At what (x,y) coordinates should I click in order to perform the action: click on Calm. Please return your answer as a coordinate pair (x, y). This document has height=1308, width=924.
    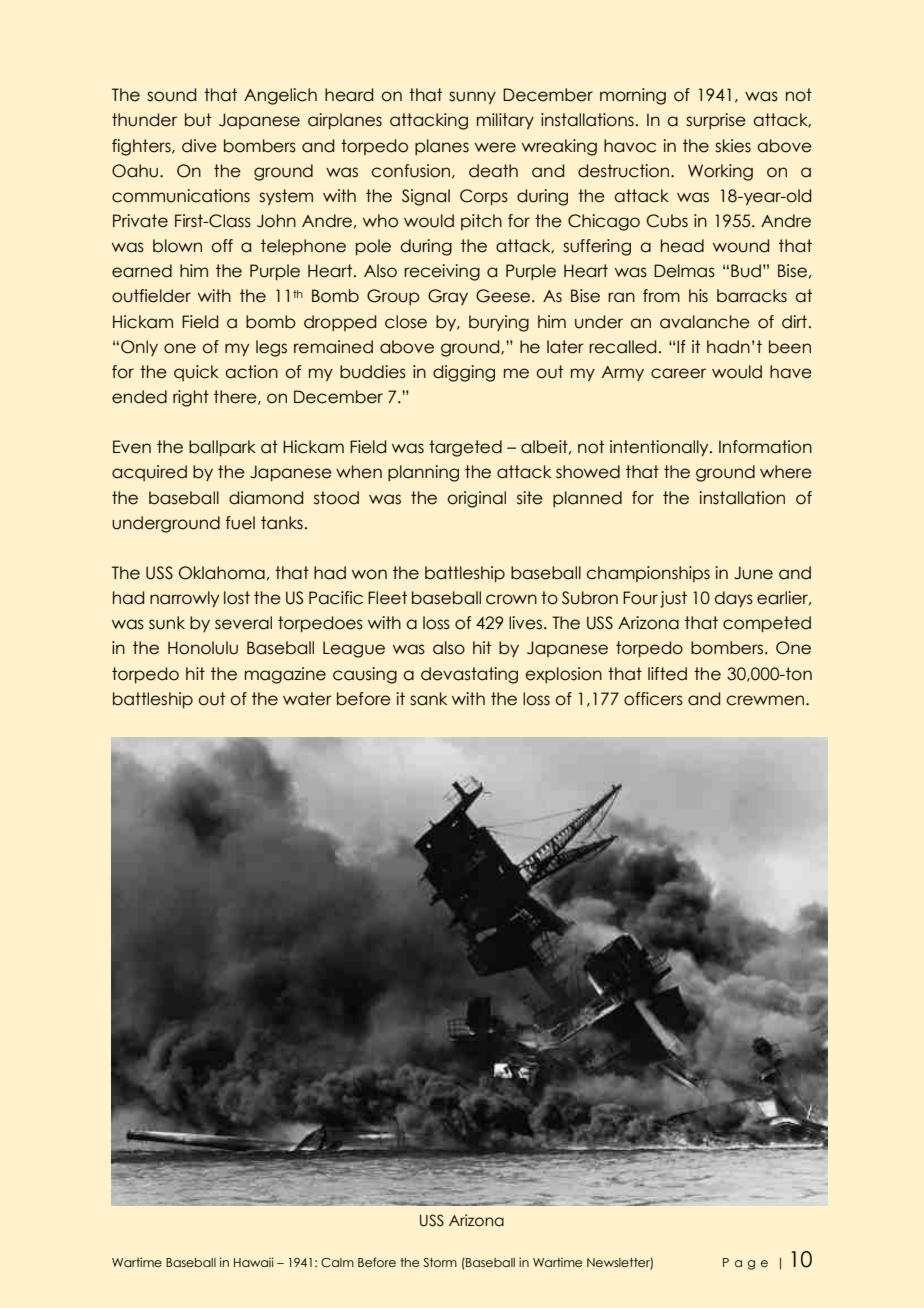
    Looking at the image, I should click on (337, 1262).
